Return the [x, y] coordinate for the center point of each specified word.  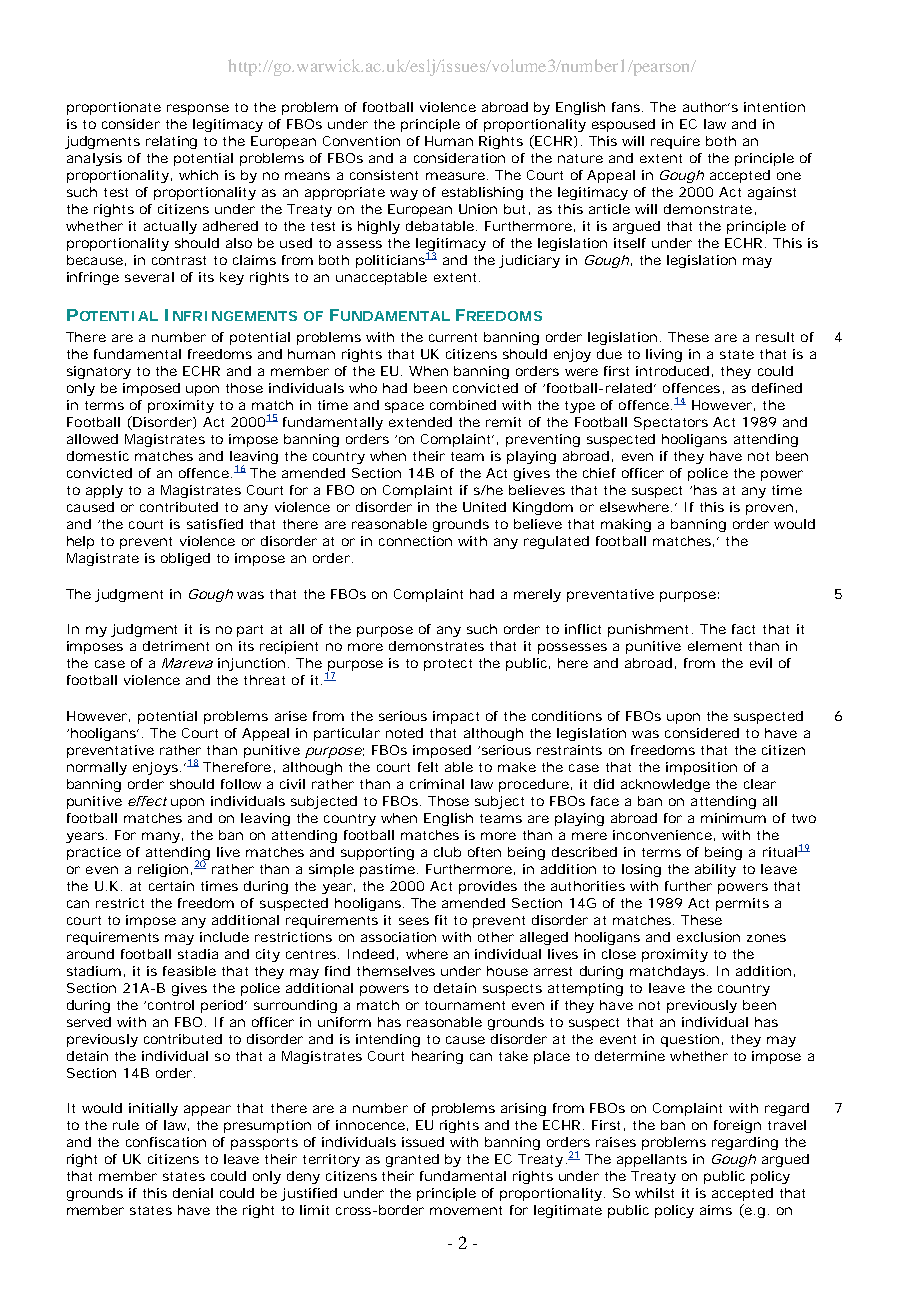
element [715, 646]
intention [774, 107]
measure [455, 176]
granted [412, 1160]
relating [171, 142]
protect [448, 665]
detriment [176, 646]
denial [193, 1193]
